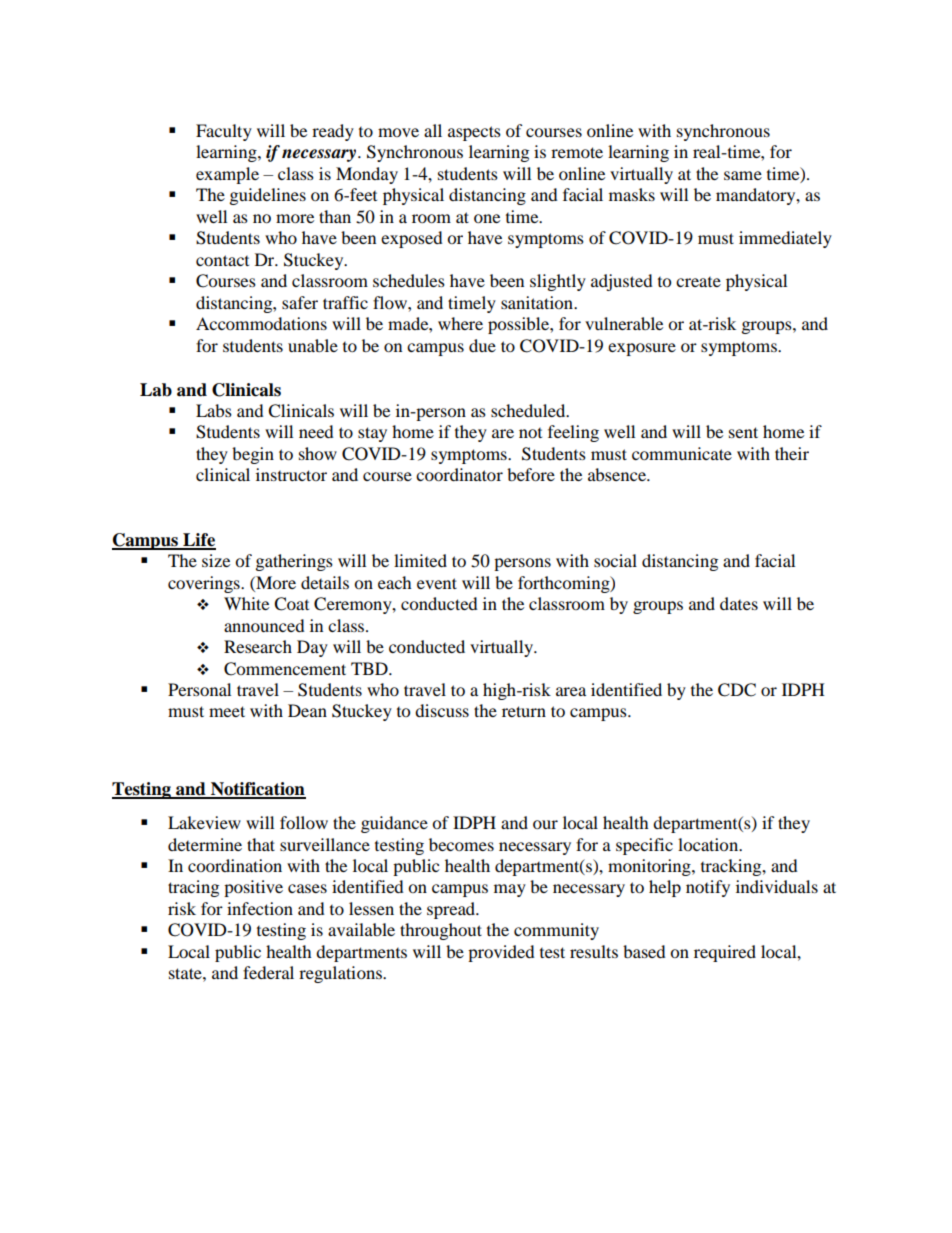 The height and width of the page is (1233, 952). Describe the element at coordinates (501, 953) in the page. I see `provided` at that location.
